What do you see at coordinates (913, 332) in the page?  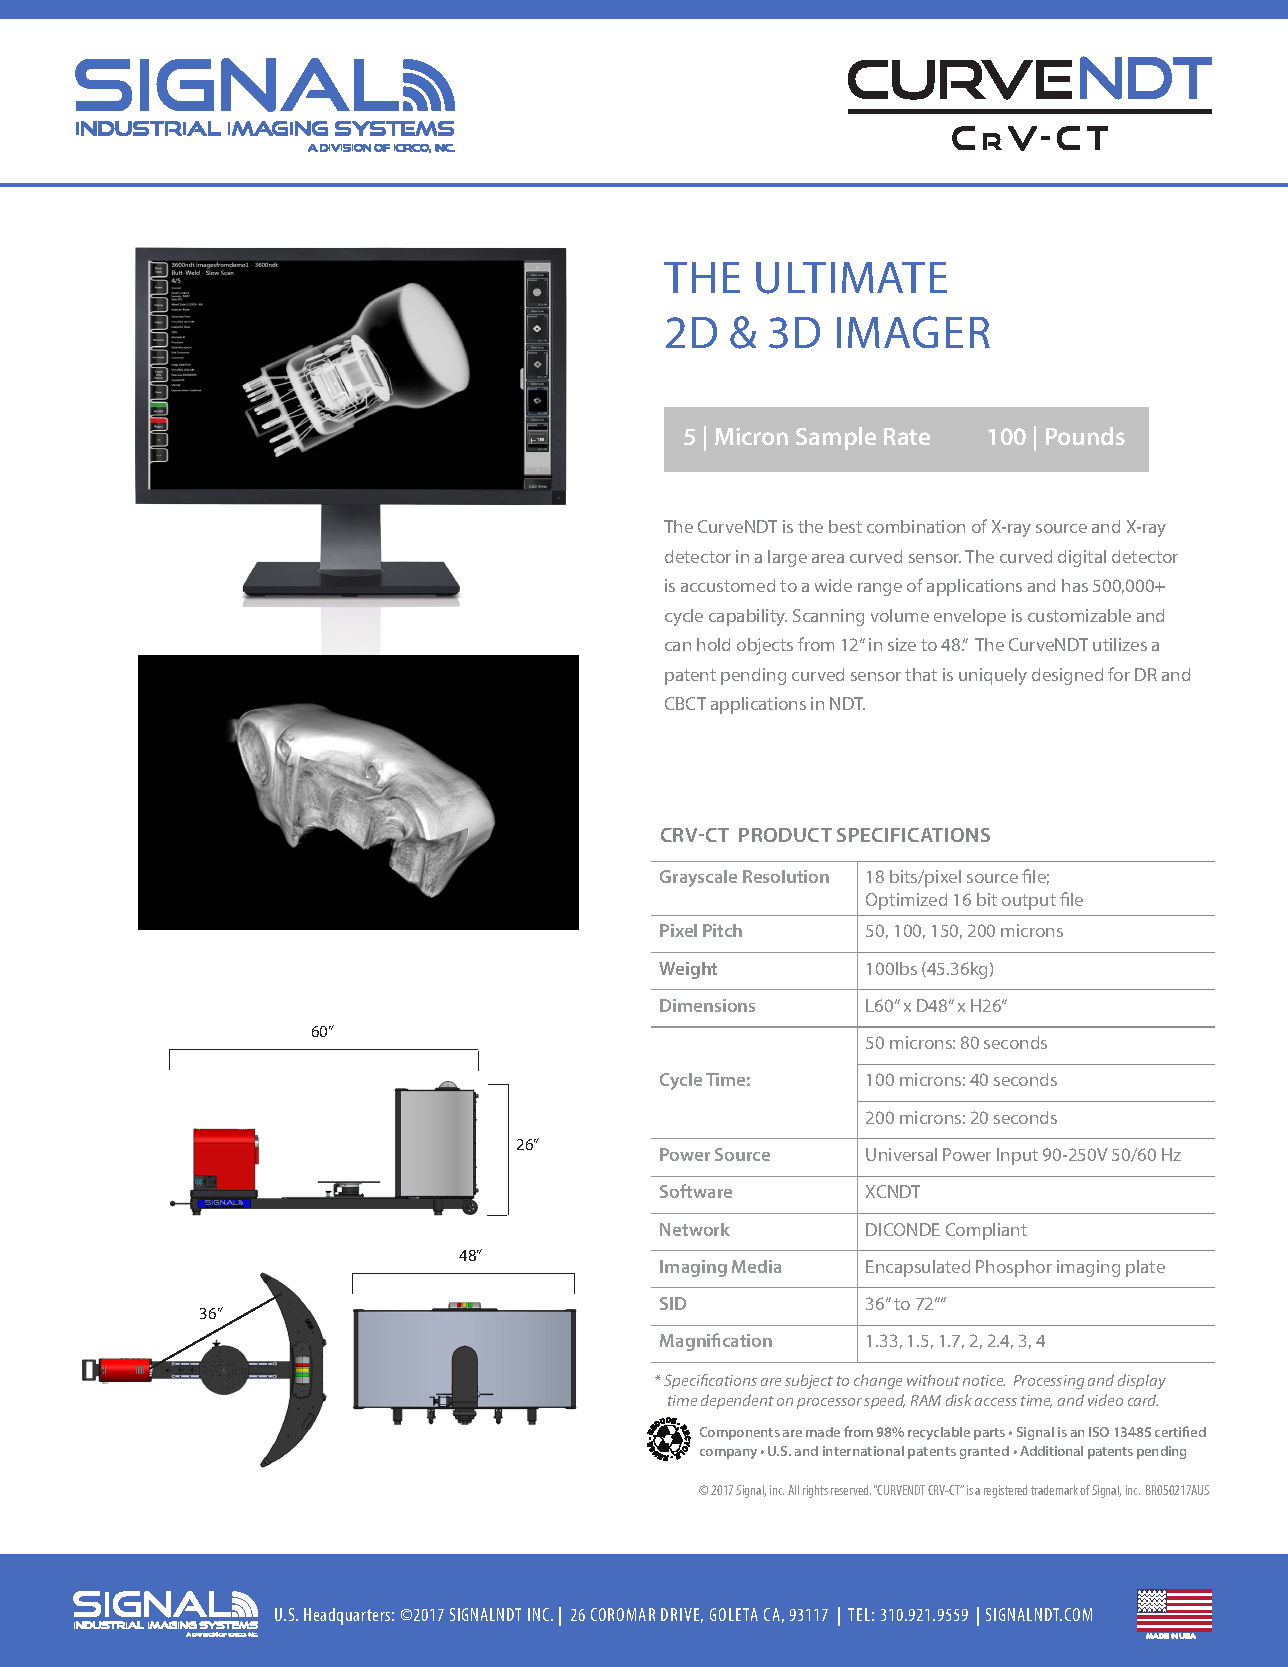 I see `IMAGER` at bounding box center [913, 332].
